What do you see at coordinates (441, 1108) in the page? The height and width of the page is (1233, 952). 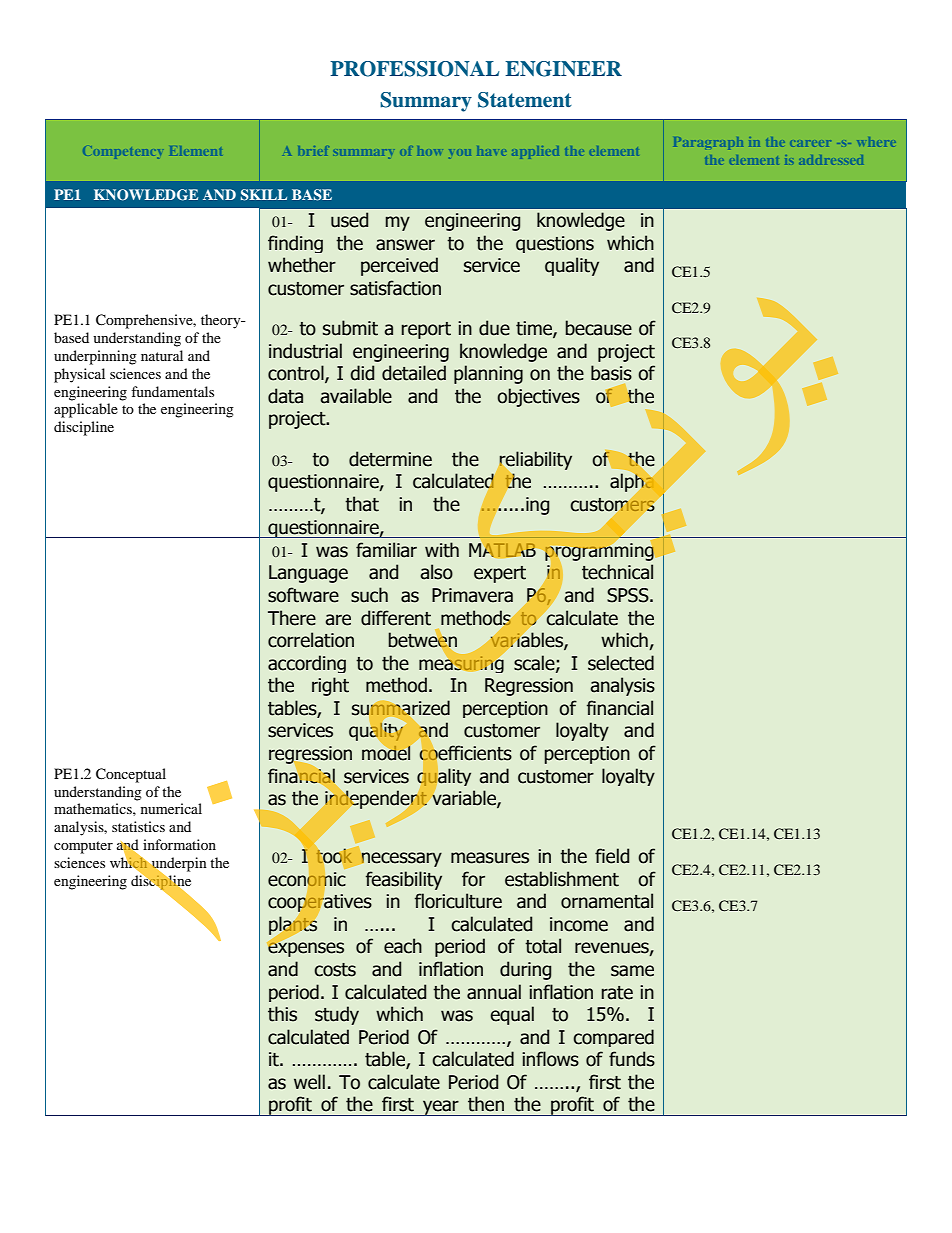 I see `year` at bounding box center [441, 1108].
